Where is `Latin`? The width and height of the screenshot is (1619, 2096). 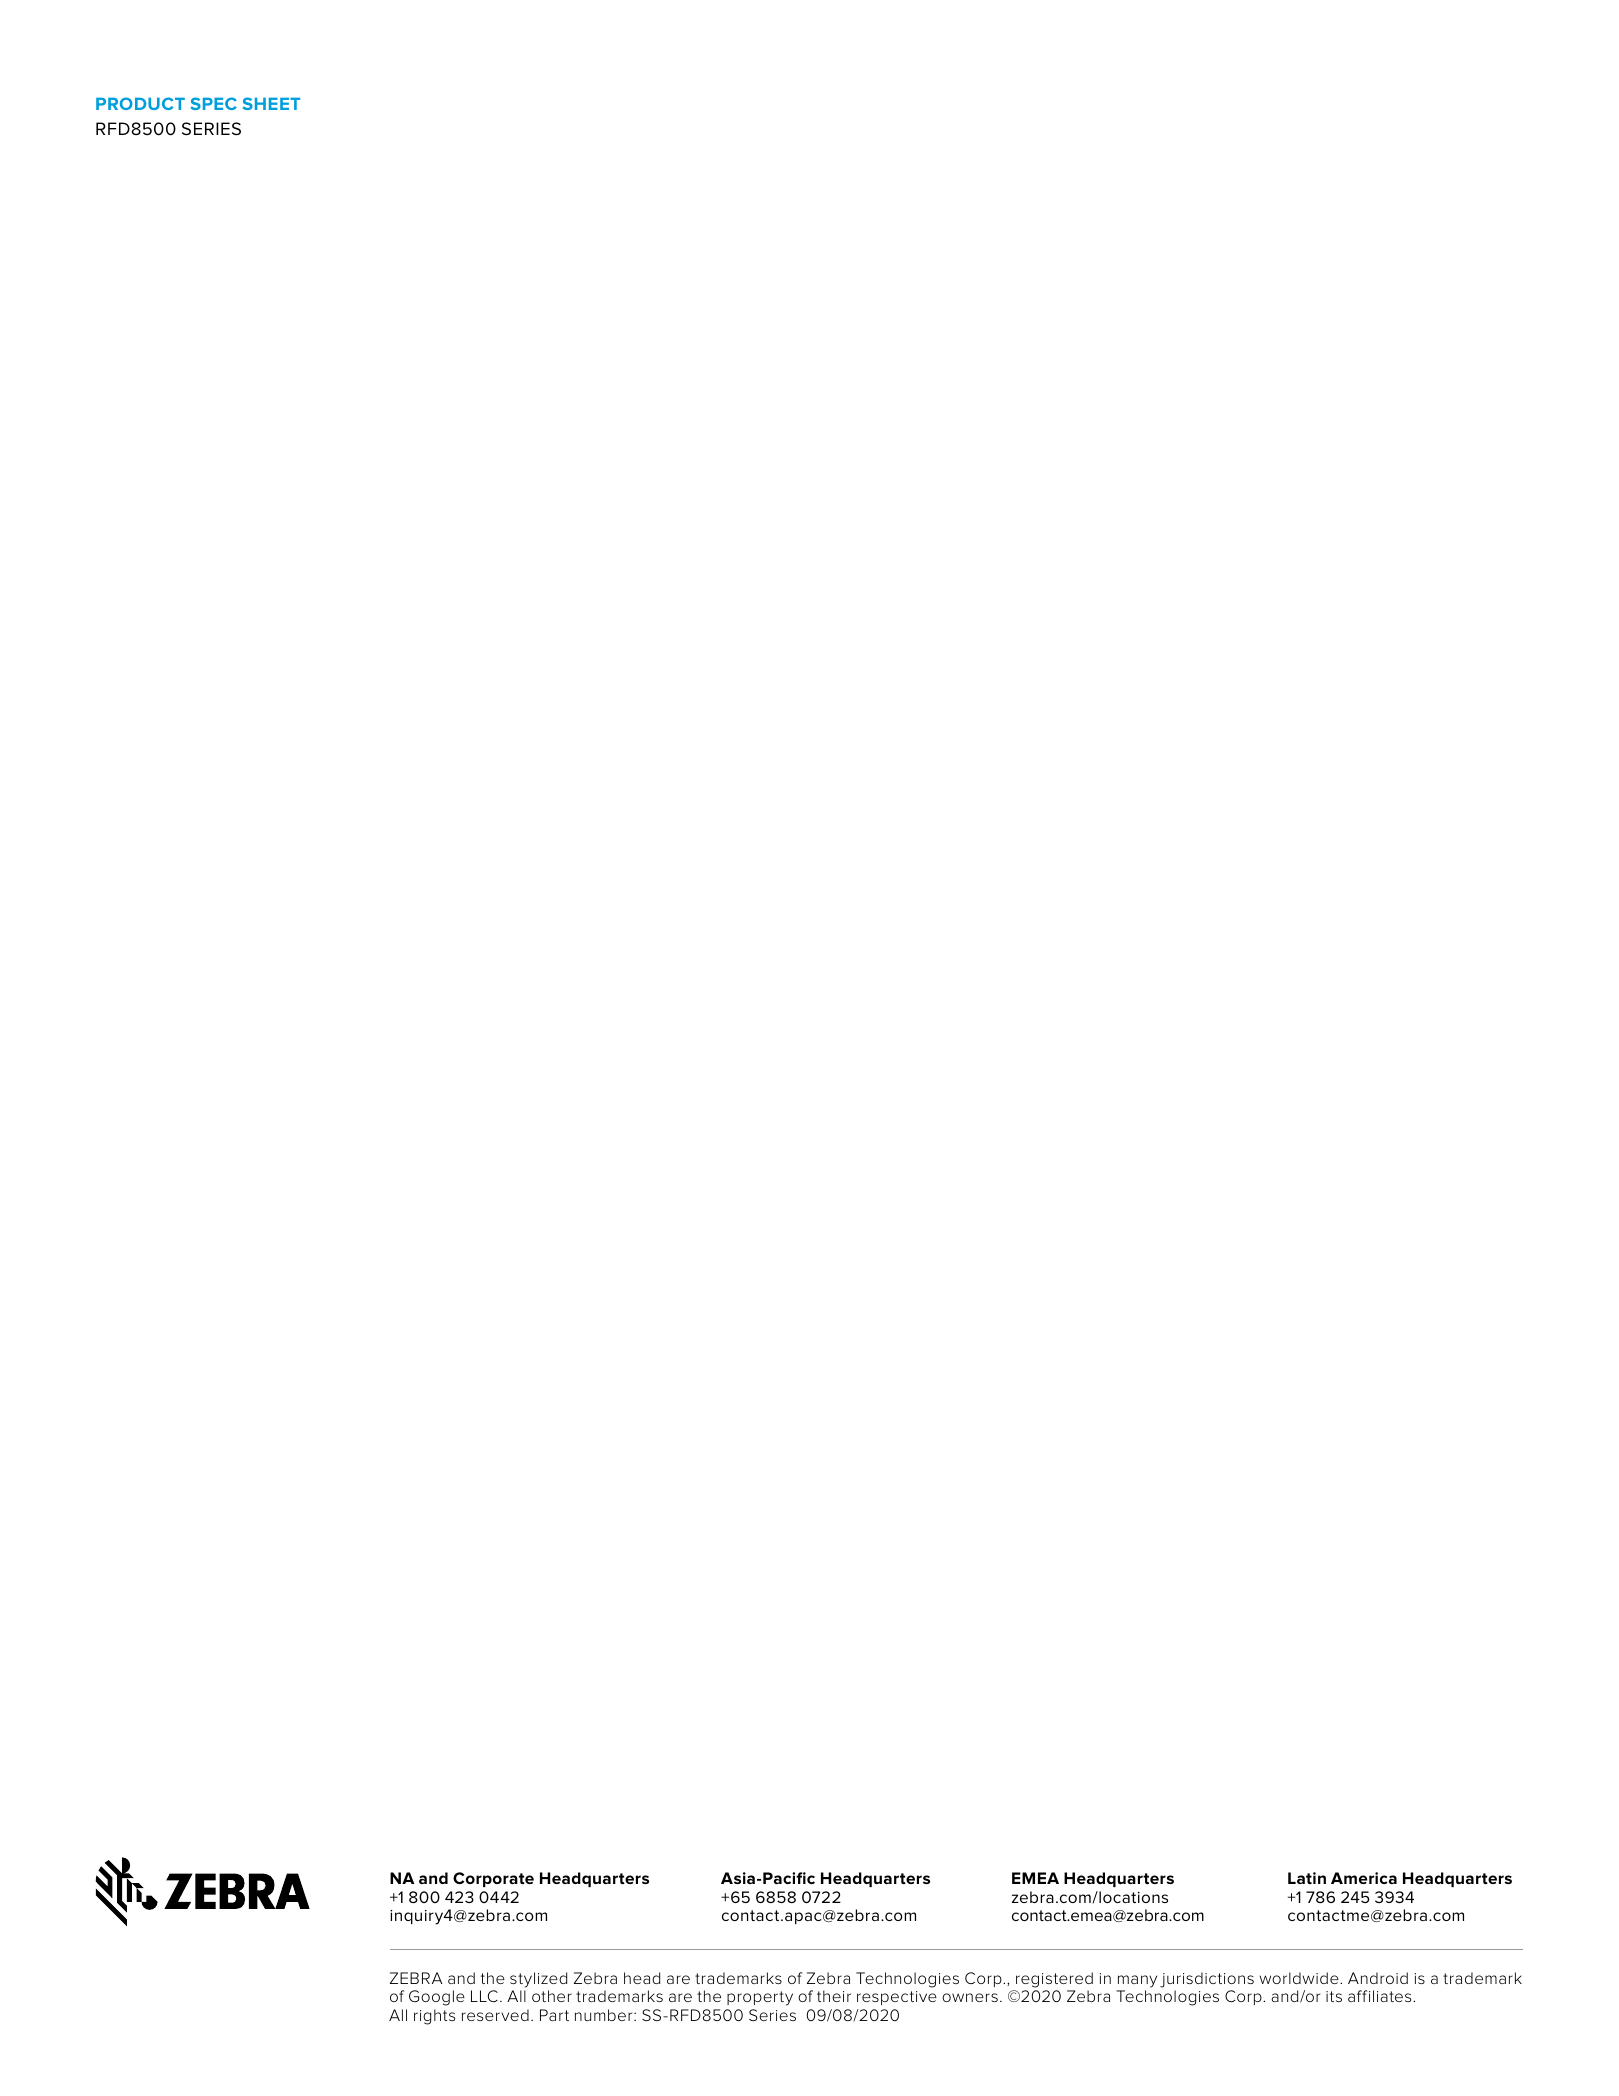 Latin is located at coordinates (1307, 1878).
